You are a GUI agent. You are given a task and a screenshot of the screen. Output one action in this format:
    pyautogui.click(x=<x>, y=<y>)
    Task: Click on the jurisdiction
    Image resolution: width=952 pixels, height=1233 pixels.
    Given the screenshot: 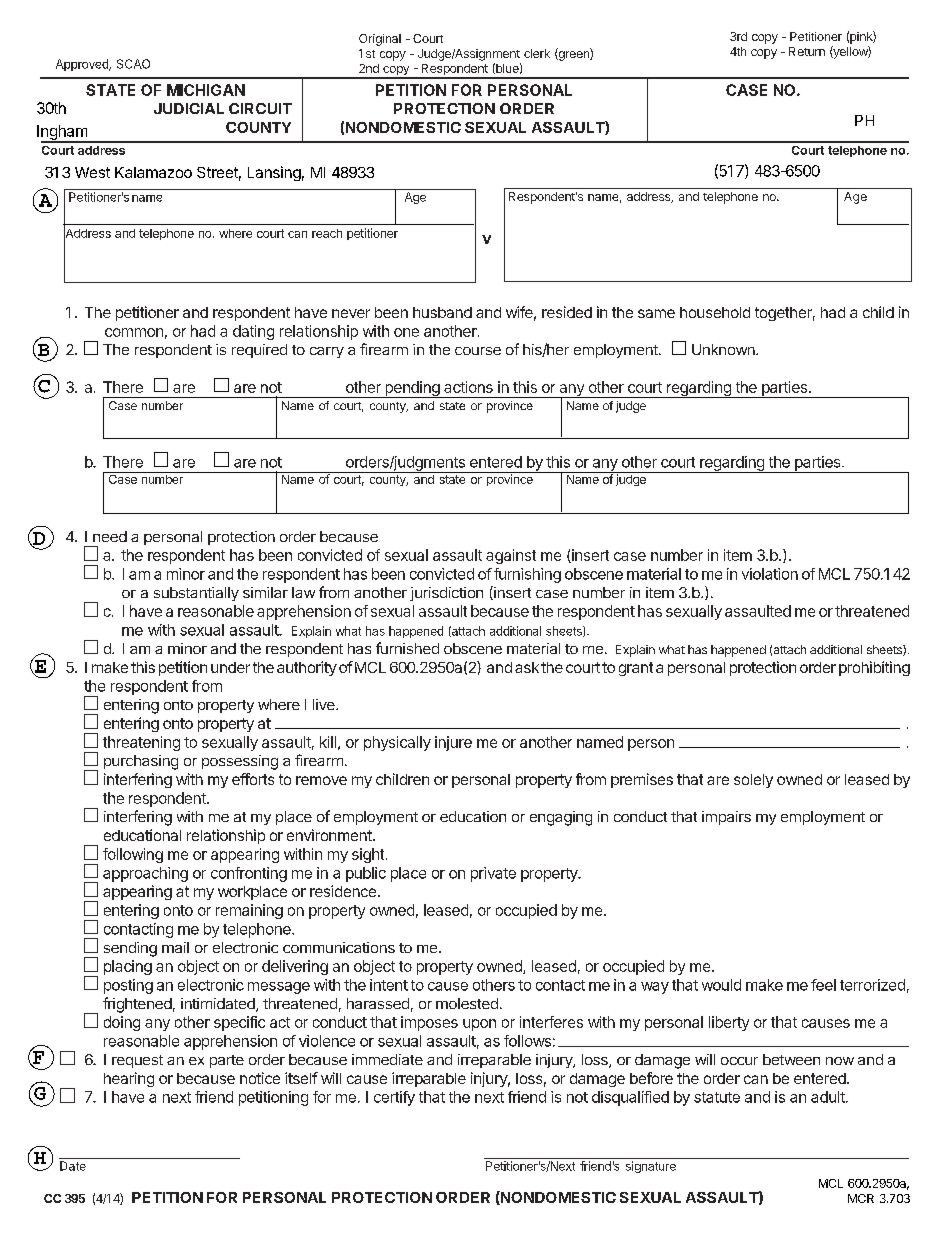 What is the action you would take?
    pyautogui.click(x=446, y=594)
